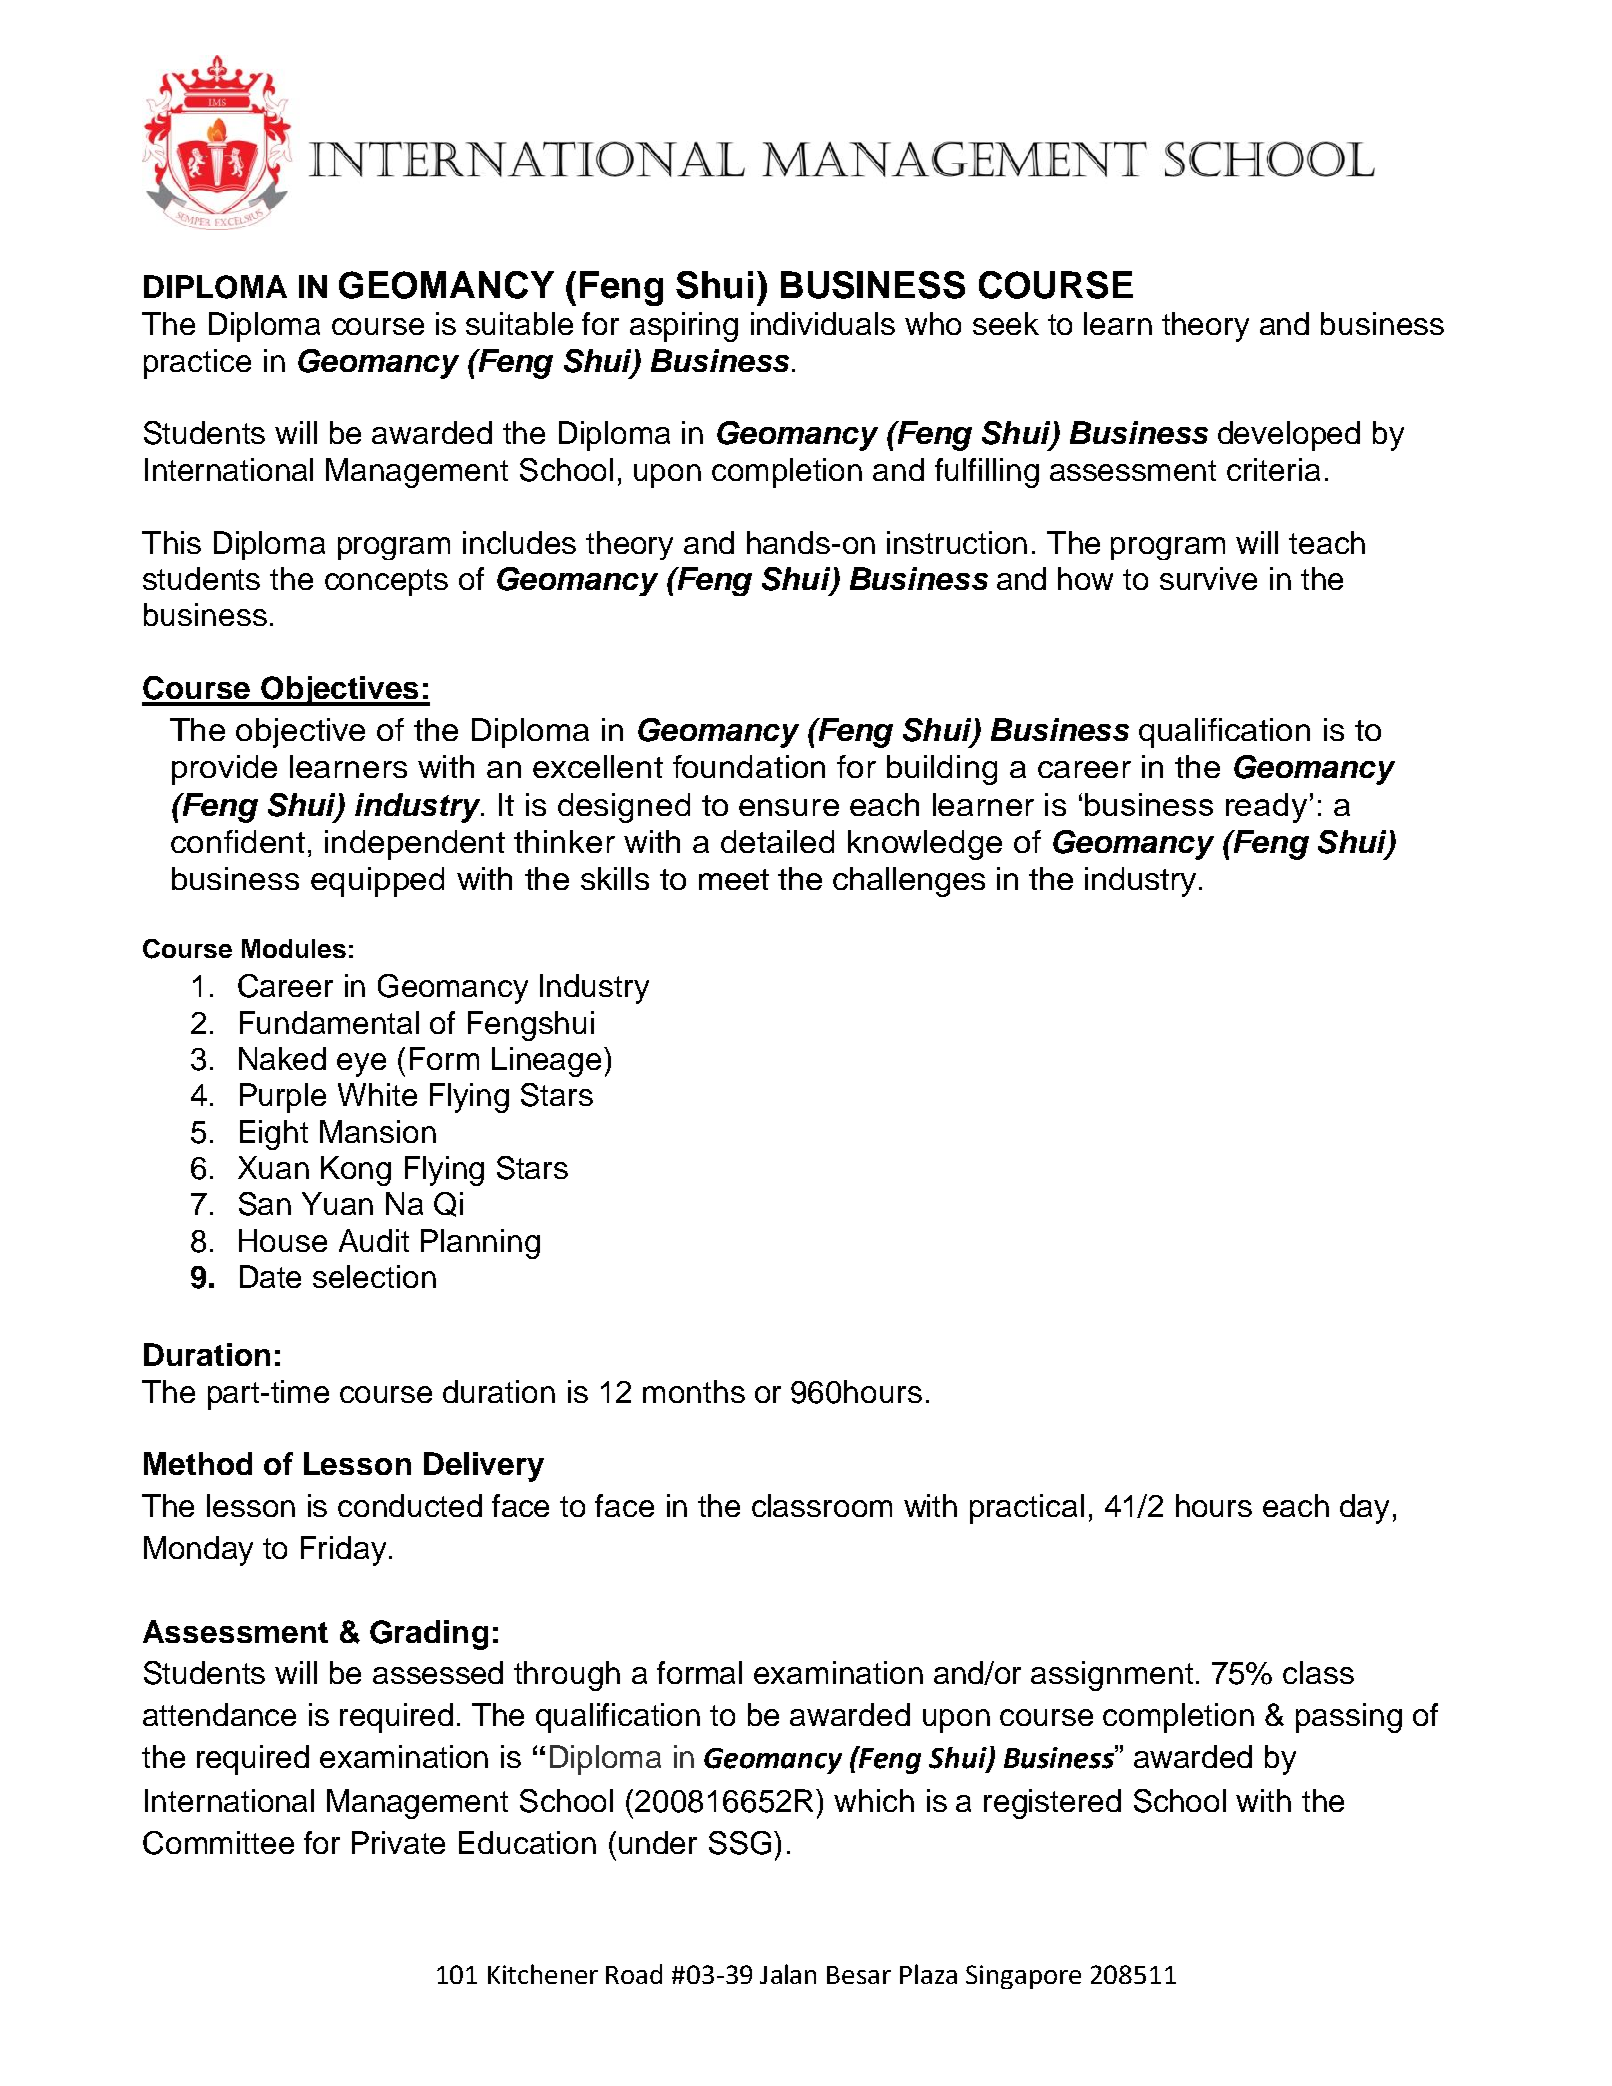  Describe the element at coordinates (823, 323) in the screenshot. I see `individuals` at that location.
